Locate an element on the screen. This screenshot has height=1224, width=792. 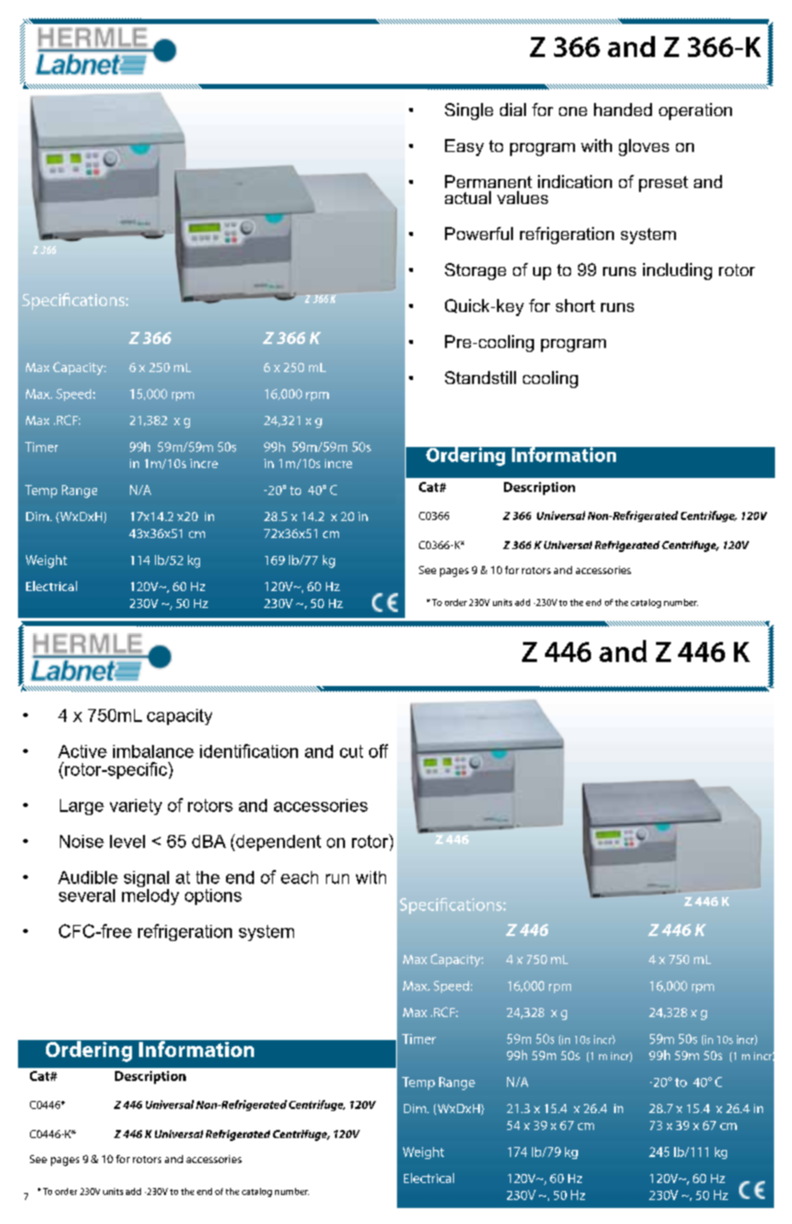
each is located at coordinates (299, 877).
